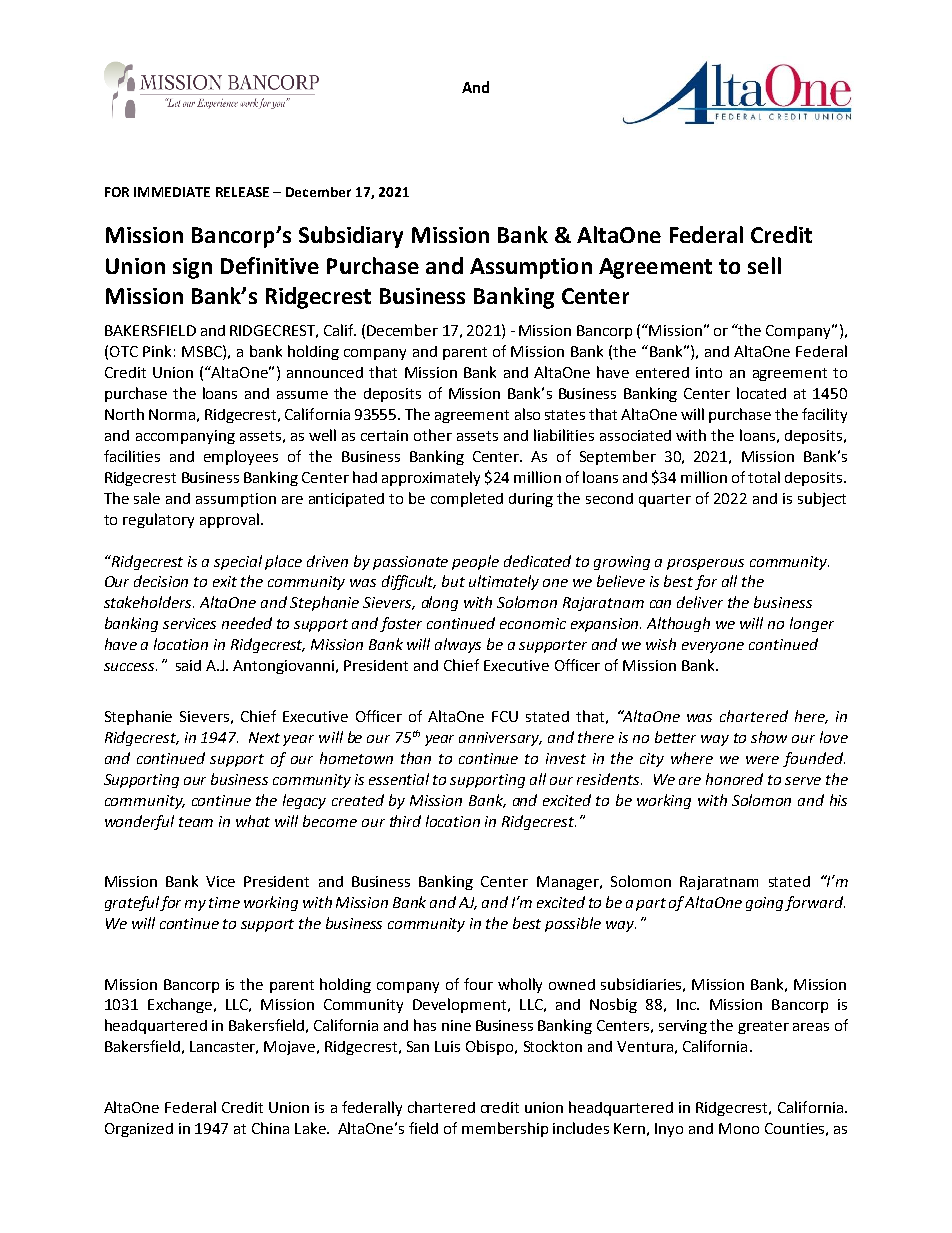 The image size is (952, 1233). Describe the element at coordinates (224, 902) in the image. I see `time` at that location.
